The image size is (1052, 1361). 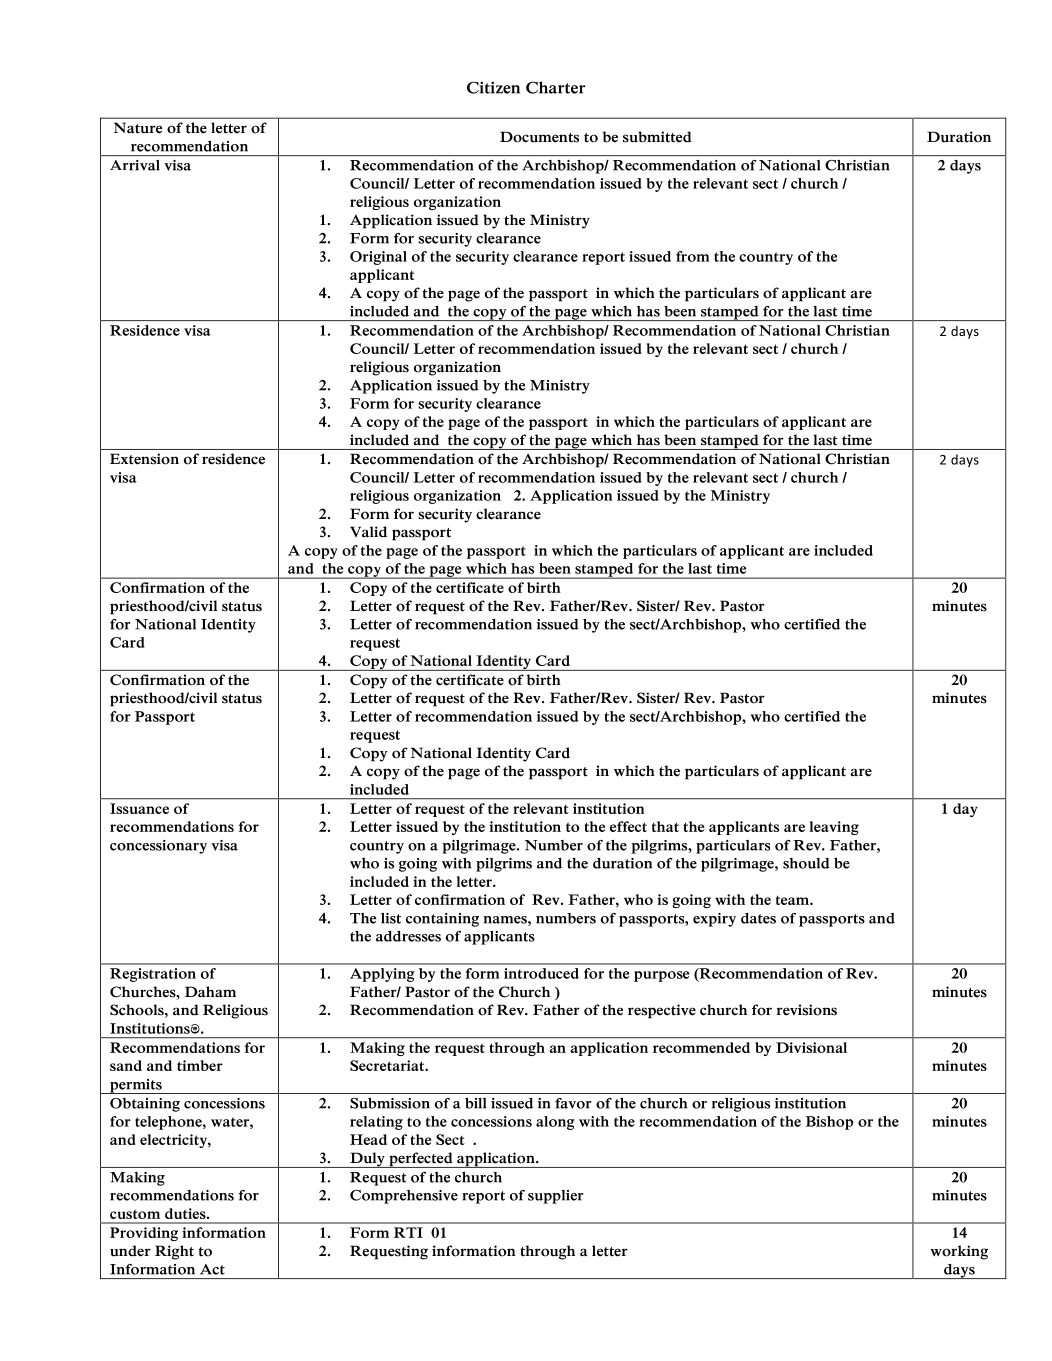 I want to click on from, so click(x=693, y=256).
